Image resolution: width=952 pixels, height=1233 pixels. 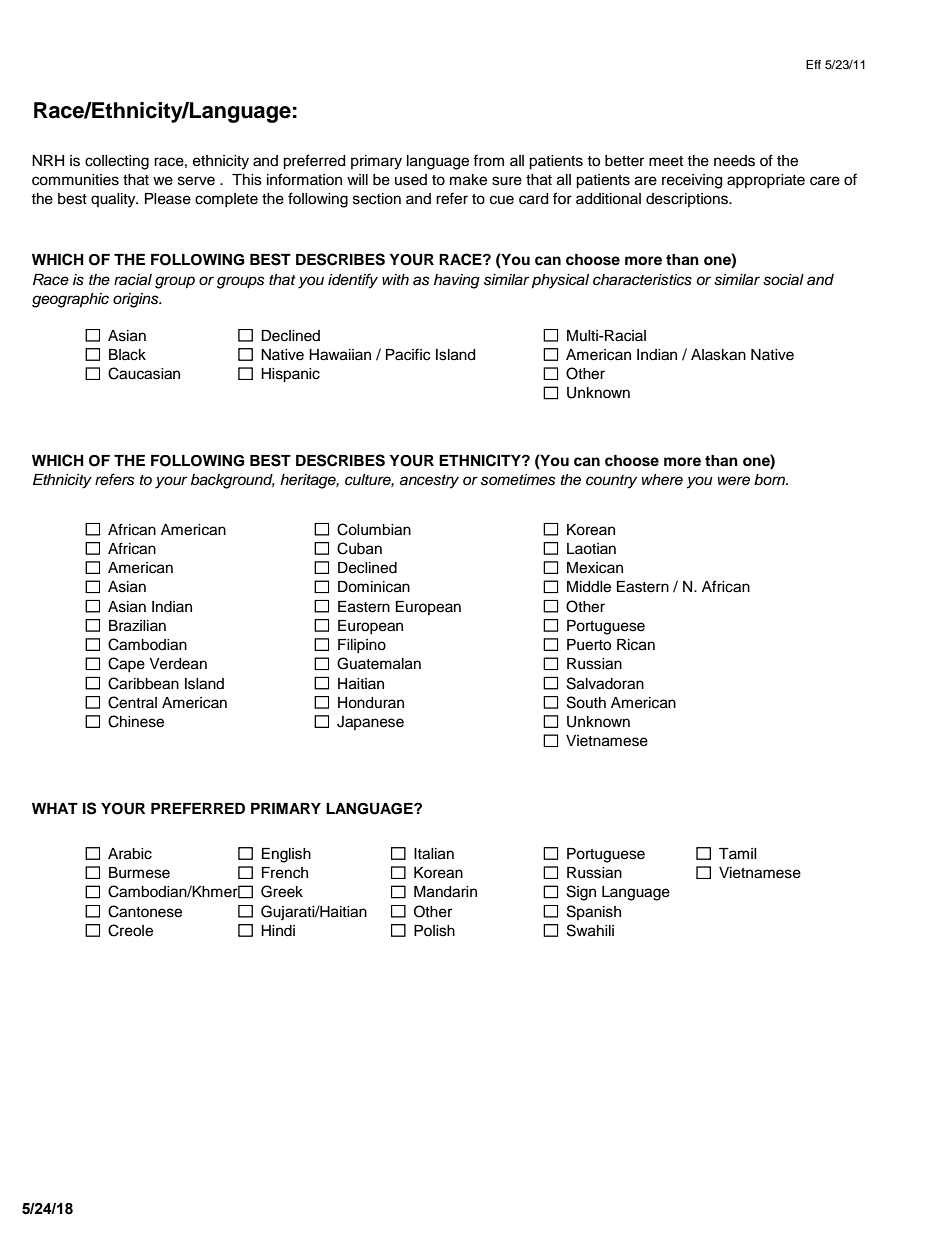 I want to click on background, so click(x=233, y=481).
